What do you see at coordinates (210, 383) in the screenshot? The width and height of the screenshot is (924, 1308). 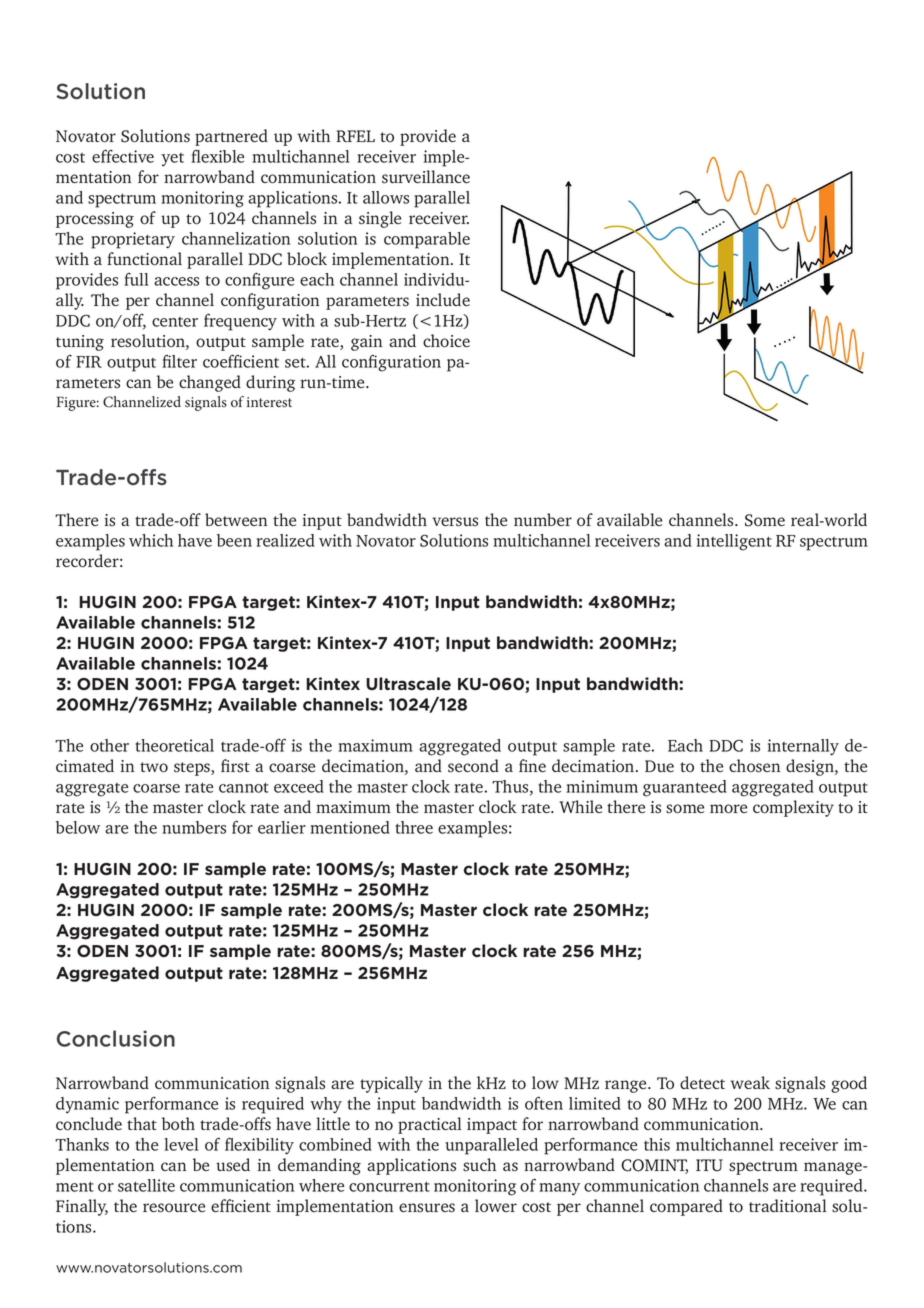 I see `changed` at bounding box center [210, 383].
